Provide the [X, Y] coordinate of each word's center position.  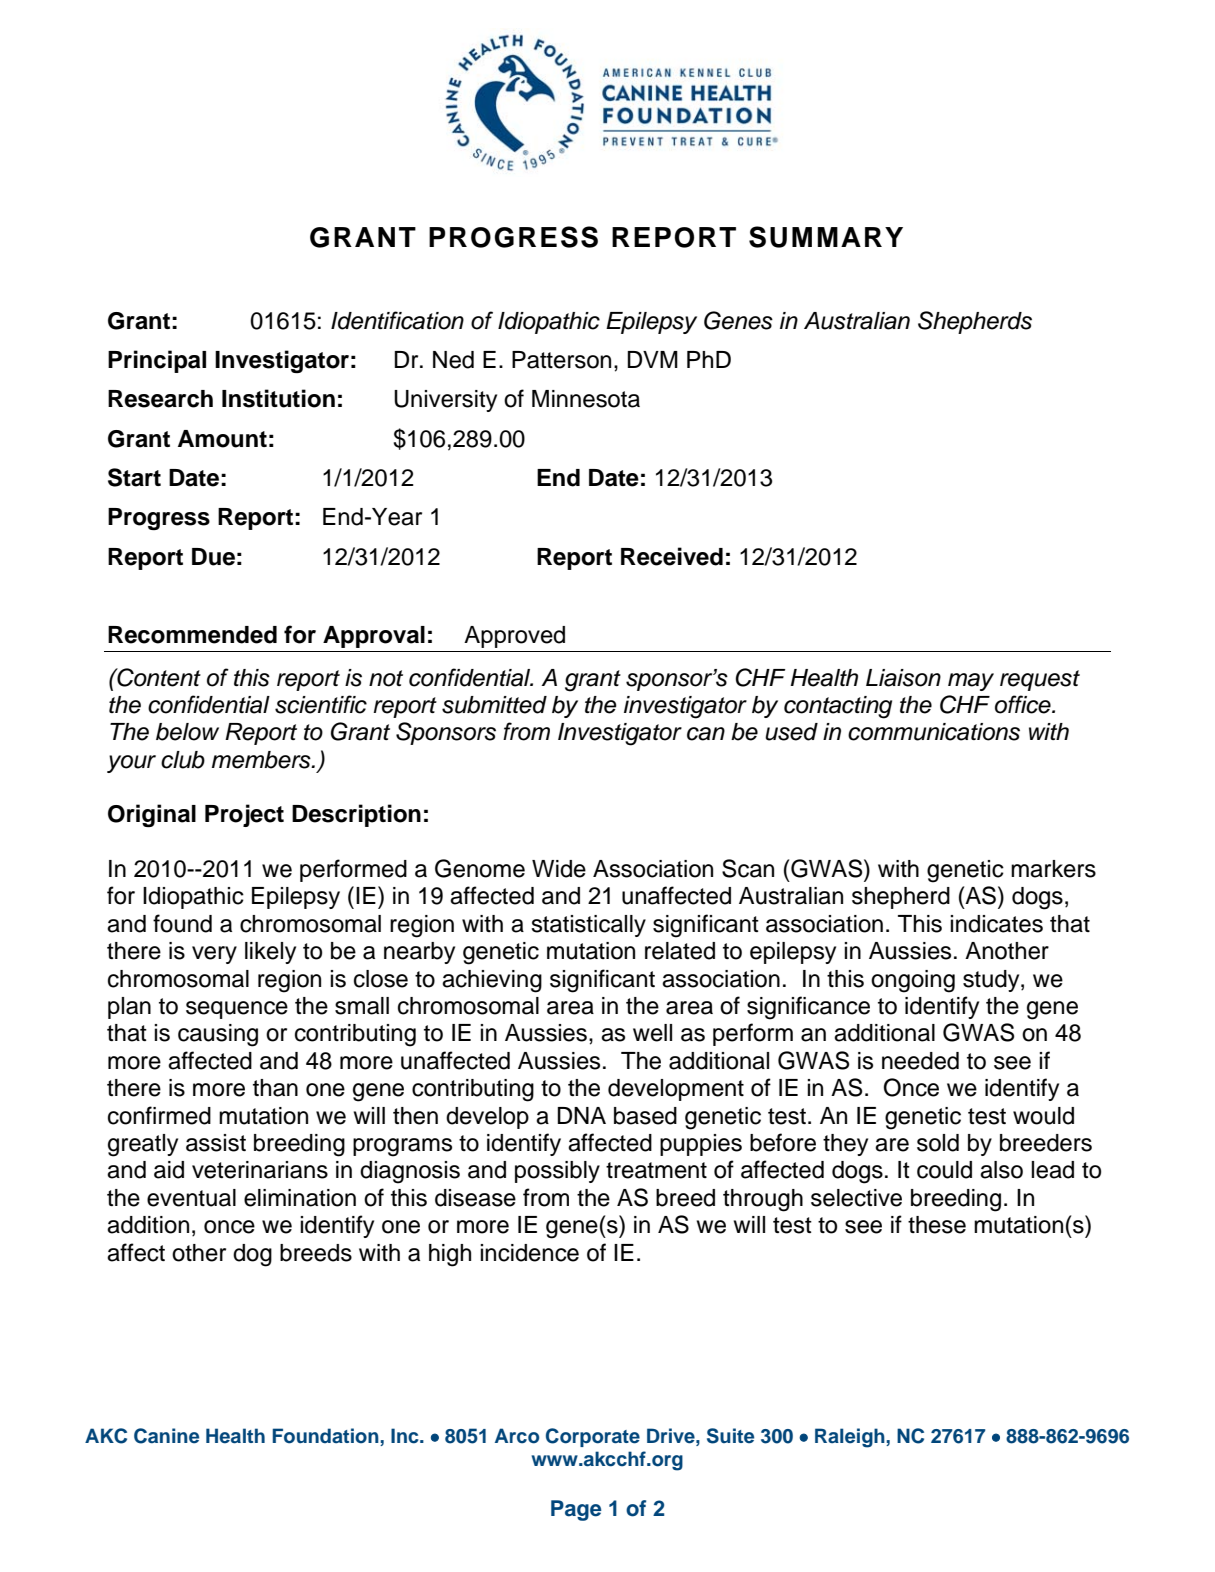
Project [244, 815]
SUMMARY [826, 237]
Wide [559, 869]
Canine [166, 1436]
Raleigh [851, 1438]
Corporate [593, 1437]
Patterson [561, 360]
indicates [996, 924]
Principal [157, 361]
